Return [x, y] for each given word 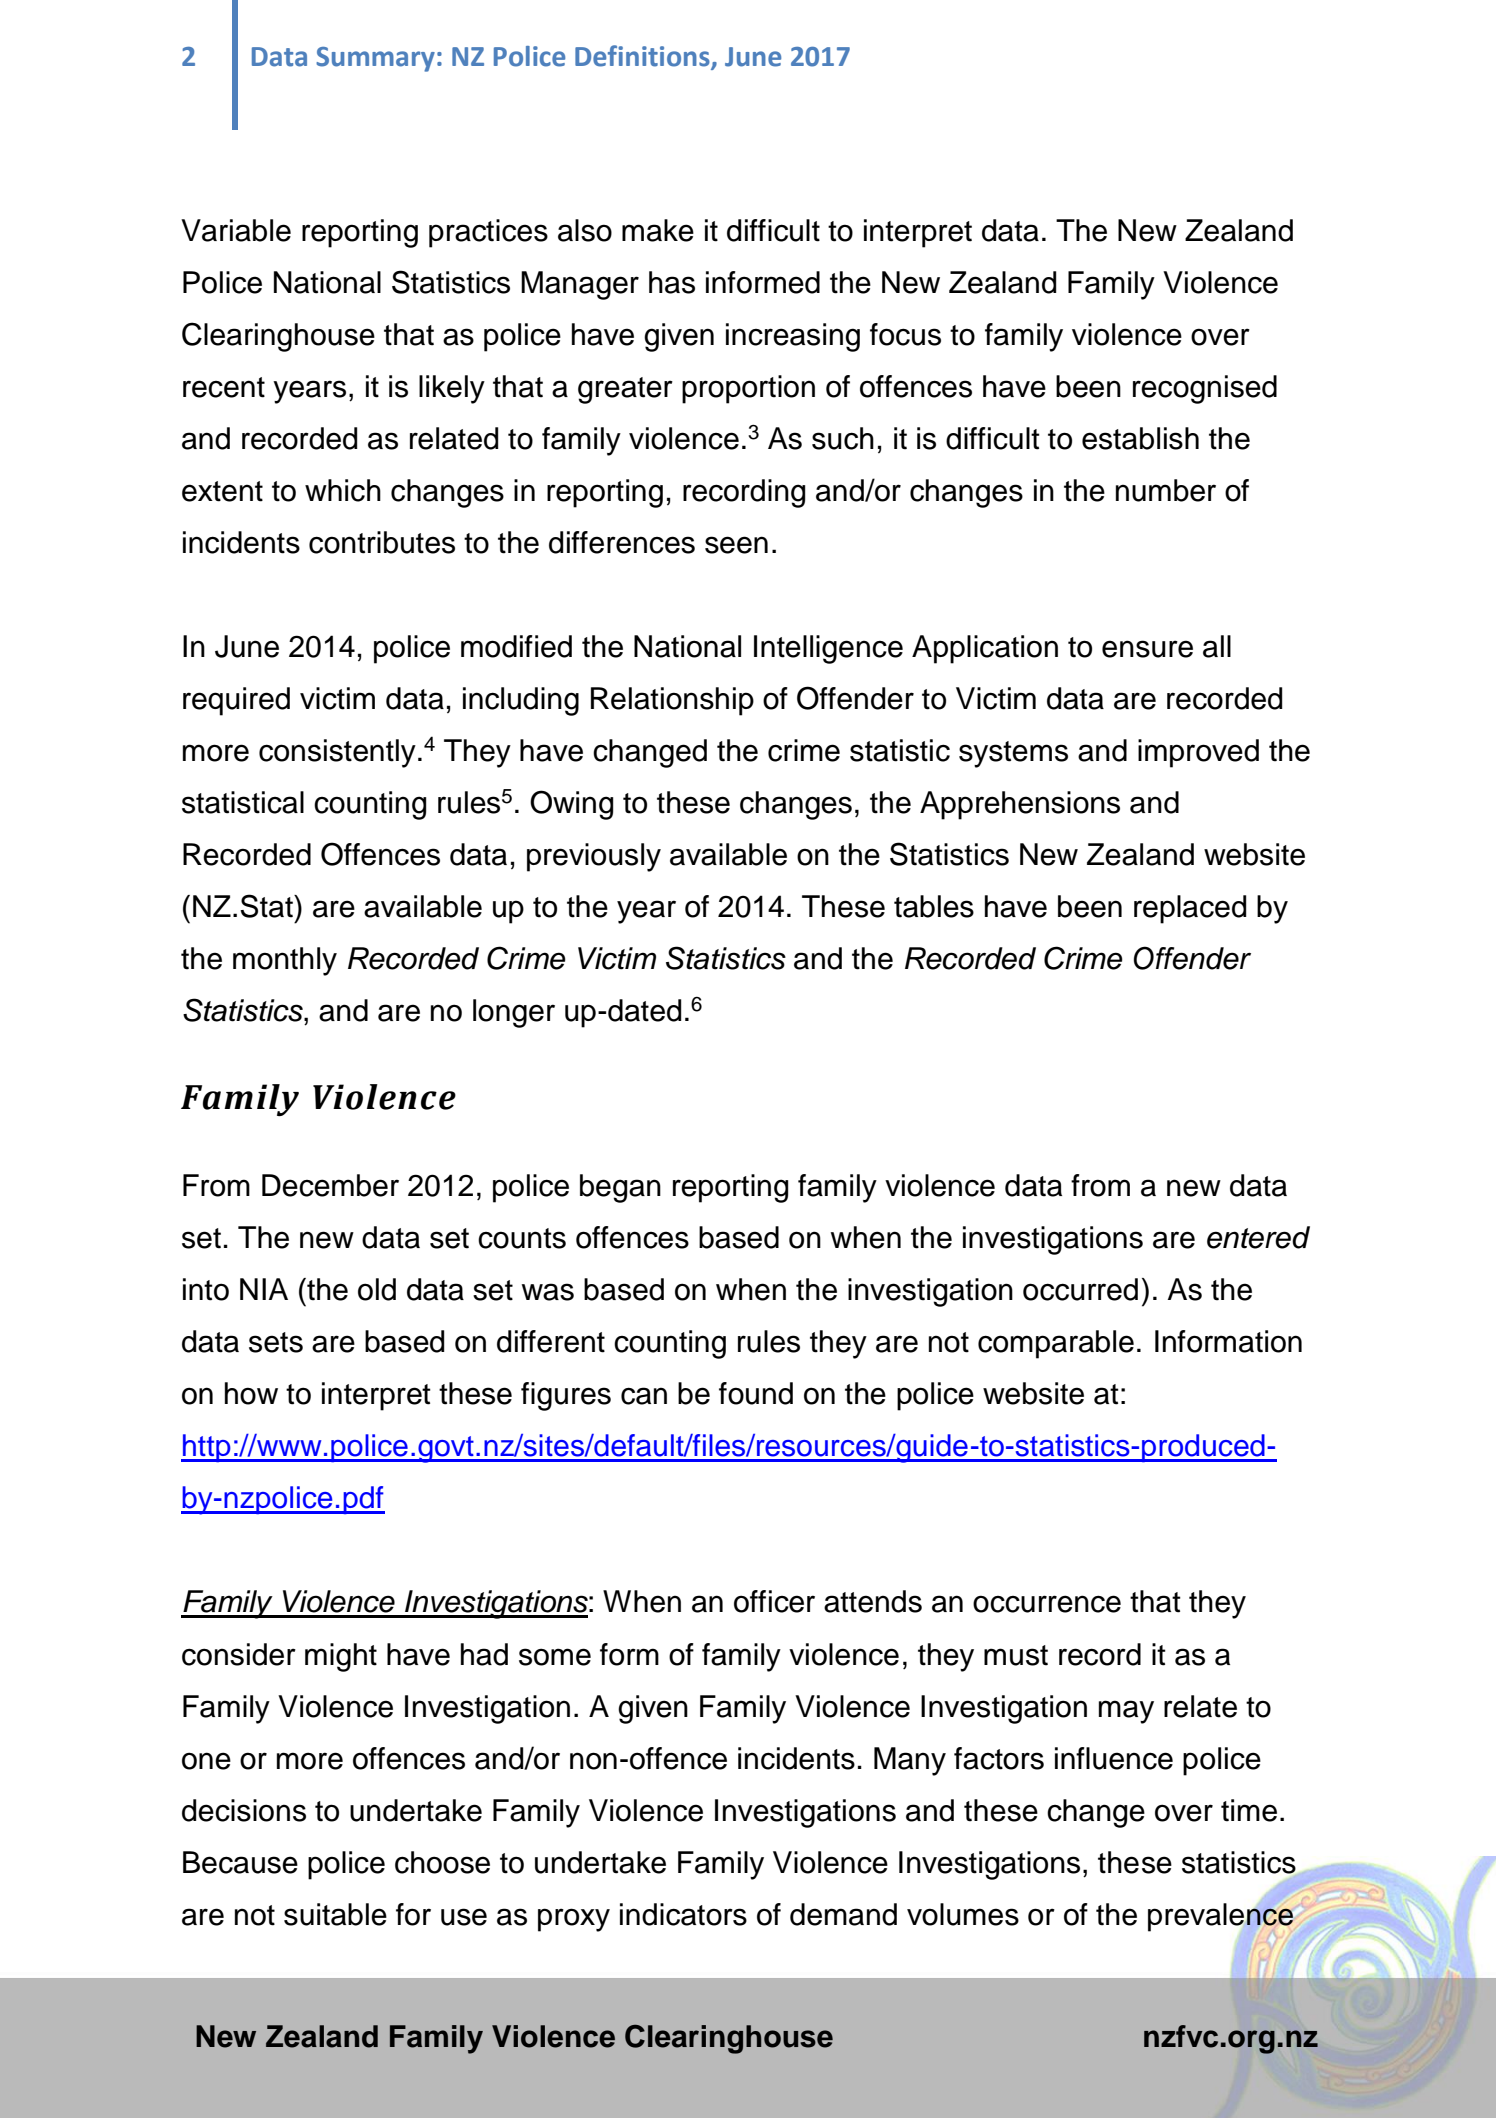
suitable [335, 1914]
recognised [1205, 389]
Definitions [643, 57]
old [377, 1289]
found [756, 1393]
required [236, 701]
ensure [1147, 649]
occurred [1080, 1289]
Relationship [672, 701]
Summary [375, 59]
